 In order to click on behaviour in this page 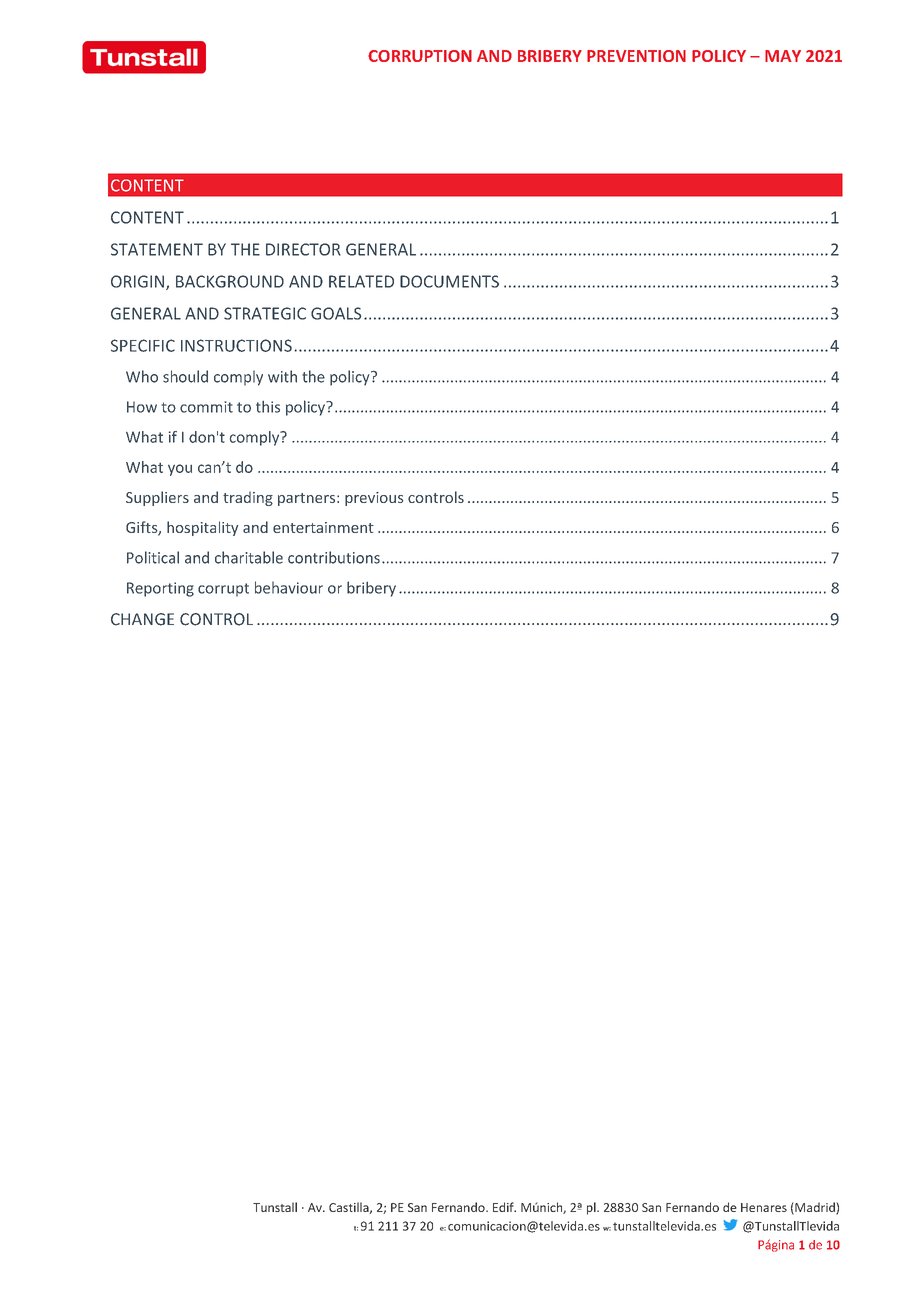, I will do `click(289, 587)`.
